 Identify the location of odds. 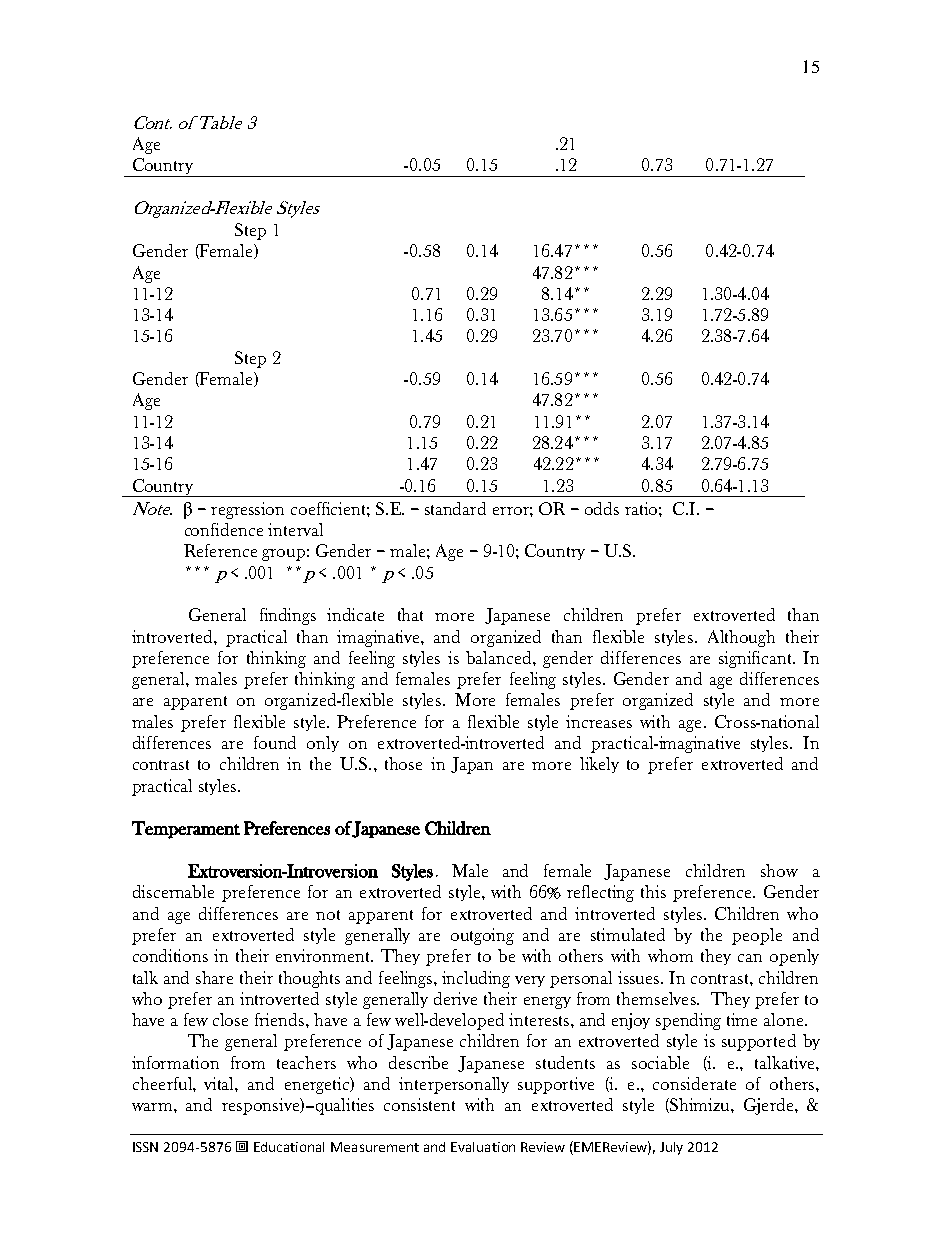
(602, 508).
